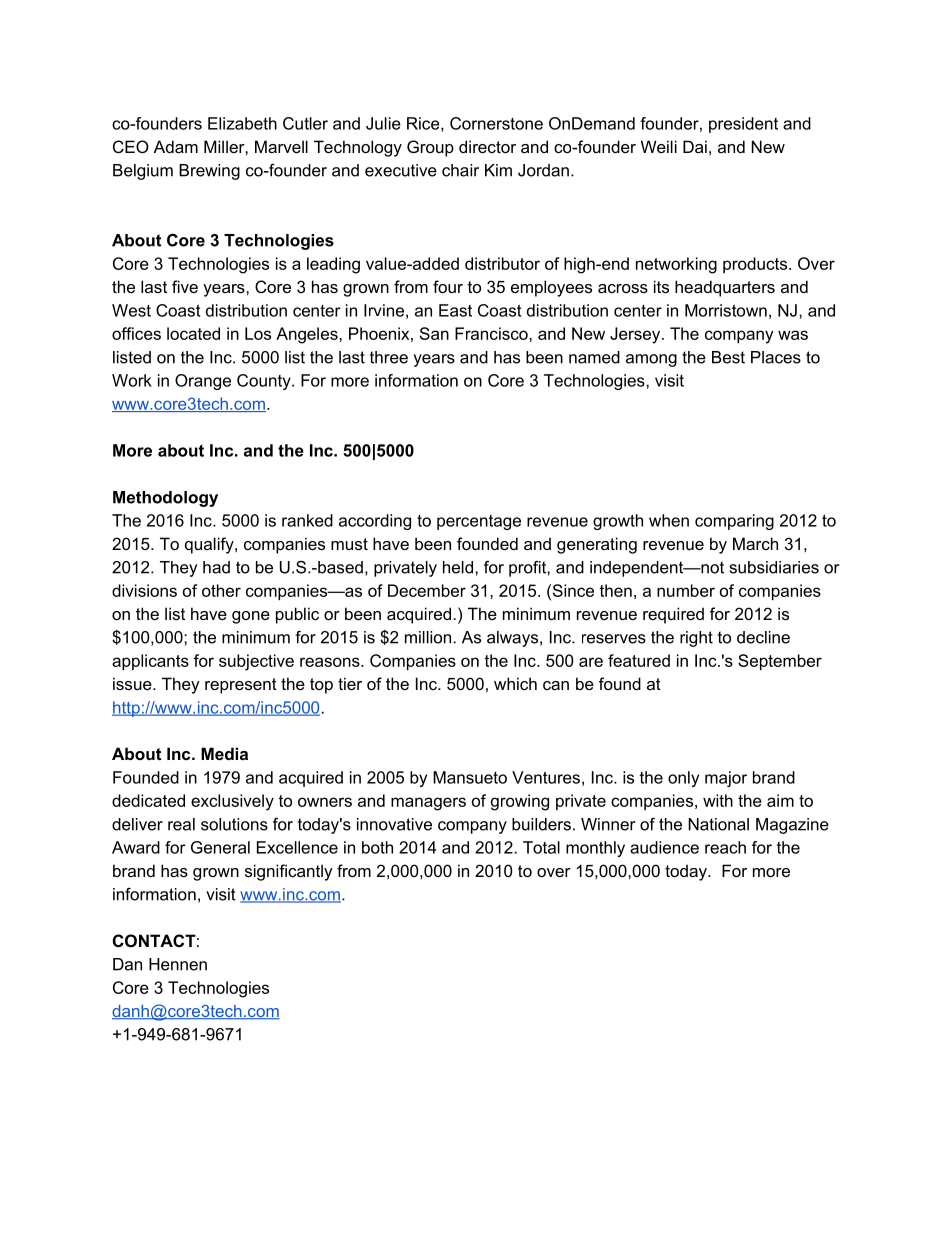 This image has width=952, height=1233. Describe the element at coordinates (220, 847) in the image. I see `General` at that location.
